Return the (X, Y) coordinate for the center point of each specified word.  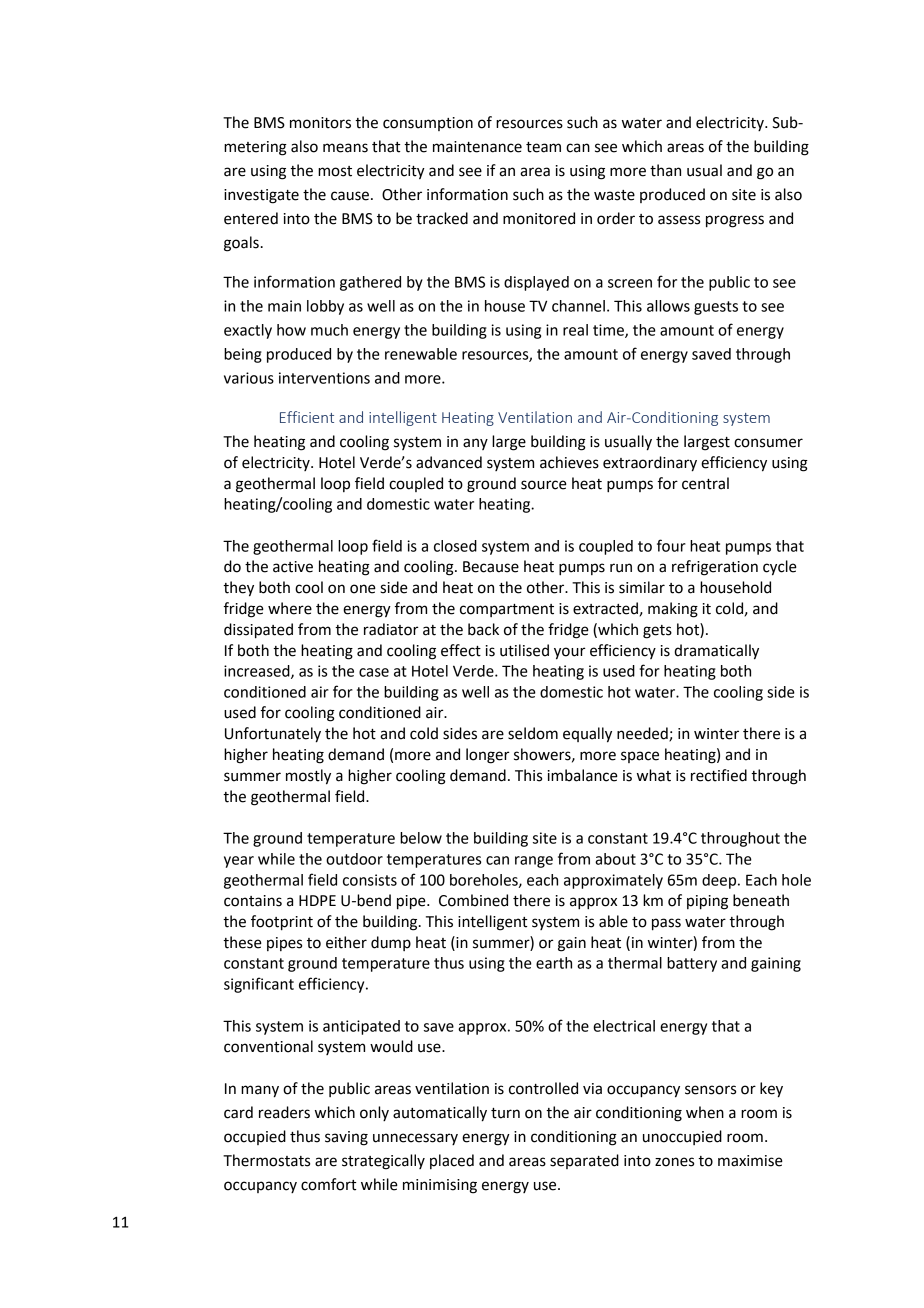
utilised (524, 650)
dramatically (716, 652)
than (665, 170)
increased (258, 672)
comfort (328, 1184)
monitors (320, 123)
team (543, 147)
